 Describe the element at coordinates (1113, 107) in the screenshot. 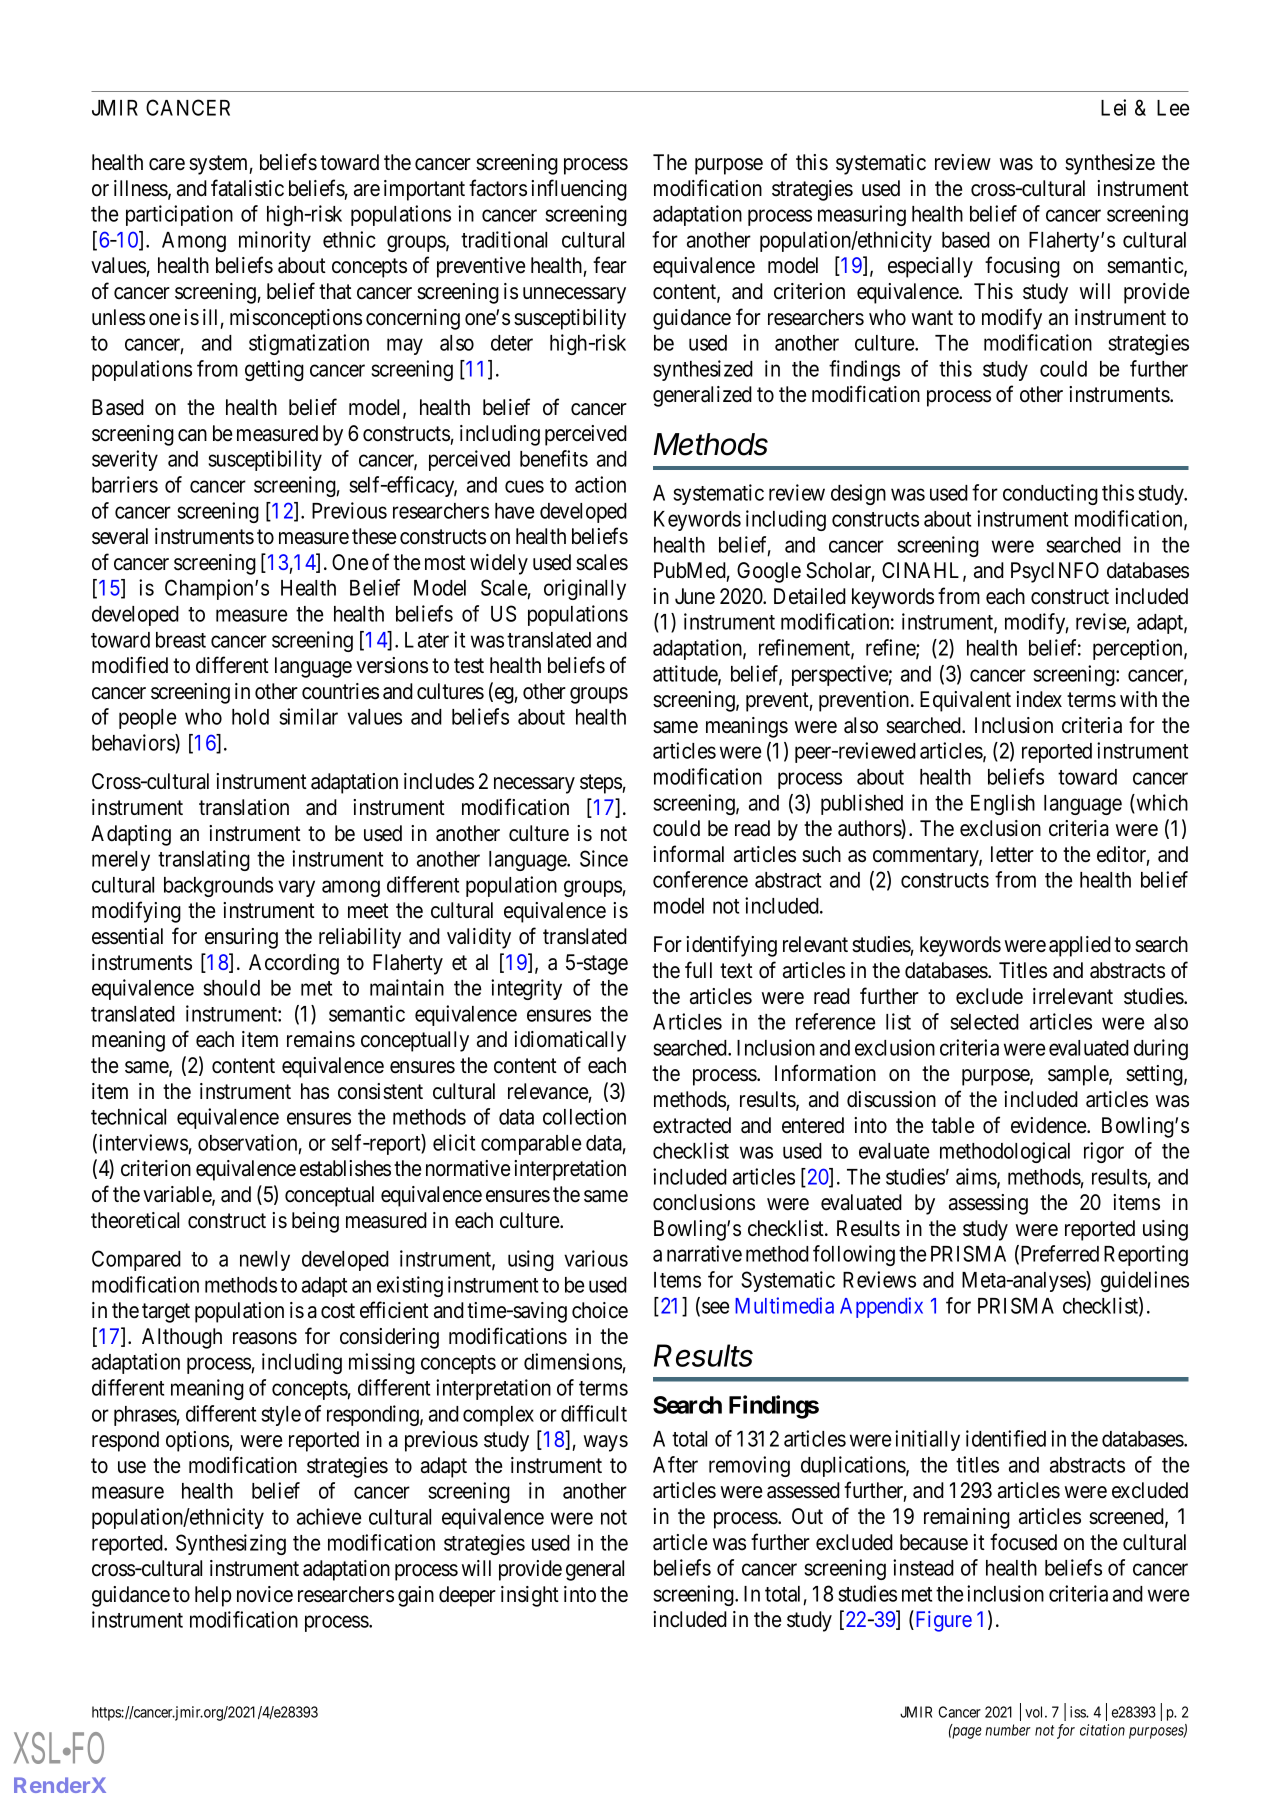

I see `Lei` at that location.
